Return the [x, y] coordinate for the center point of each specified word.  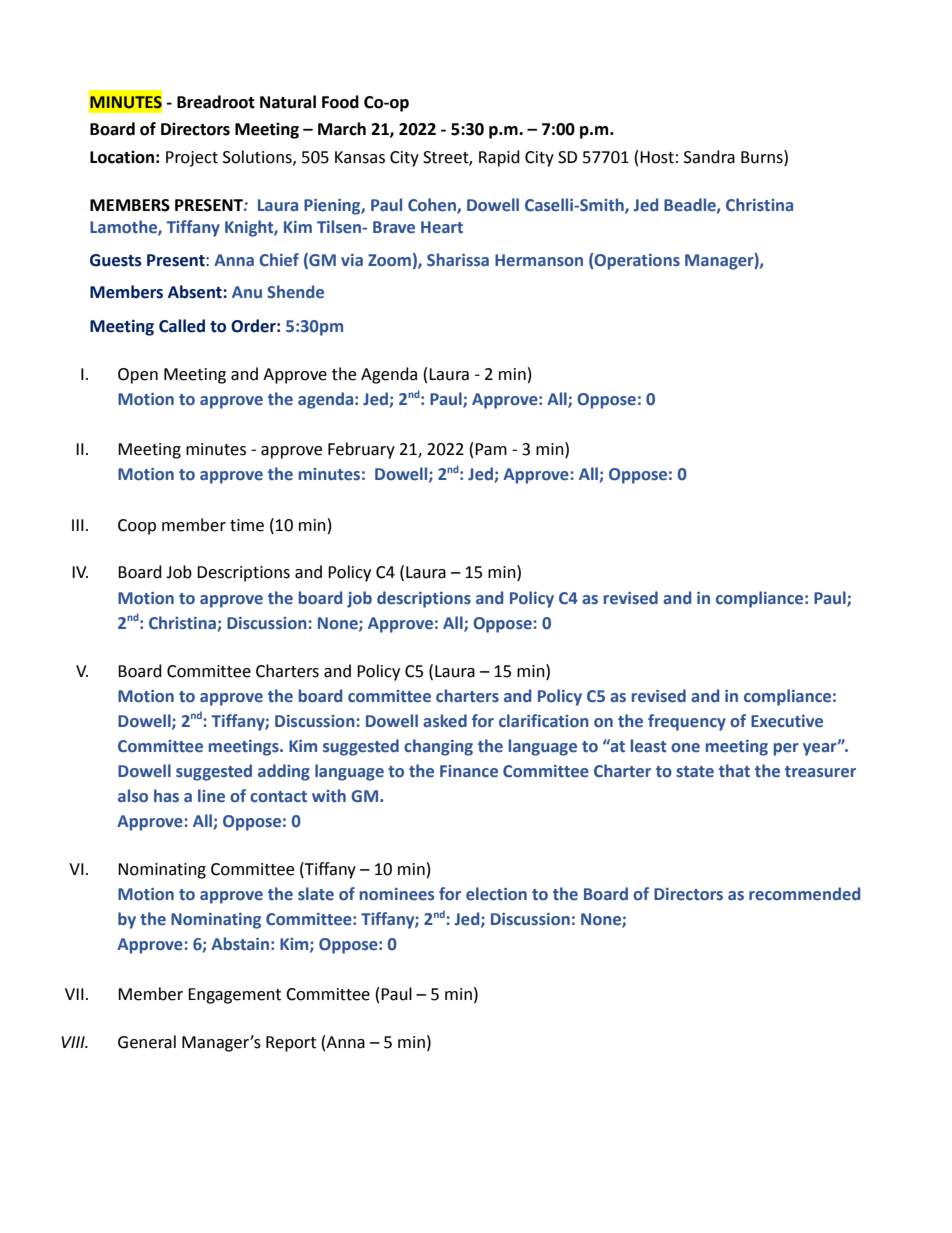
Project [192, 159]
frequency [687, 722]
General [147, 1042]
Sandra [709, 157]
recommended [804, 894]
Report [291, 1044]
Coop [137, 527]
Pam [491, 449]
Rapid [499, 158]
